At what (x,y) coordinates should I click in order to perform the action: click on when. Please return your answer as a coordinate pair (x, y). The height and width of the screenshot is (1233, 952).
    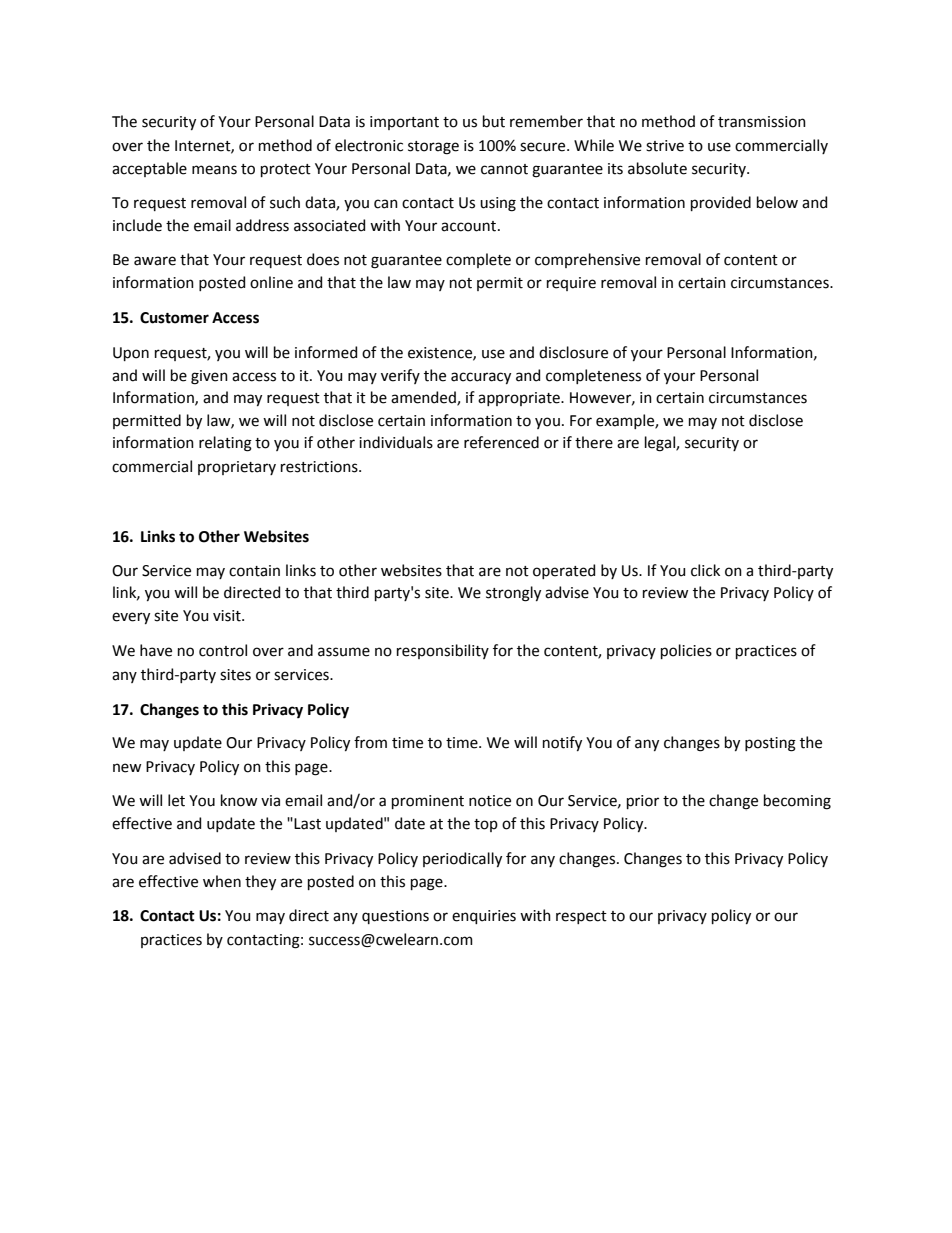
    Looking at the image, I should click on (222, 881).
